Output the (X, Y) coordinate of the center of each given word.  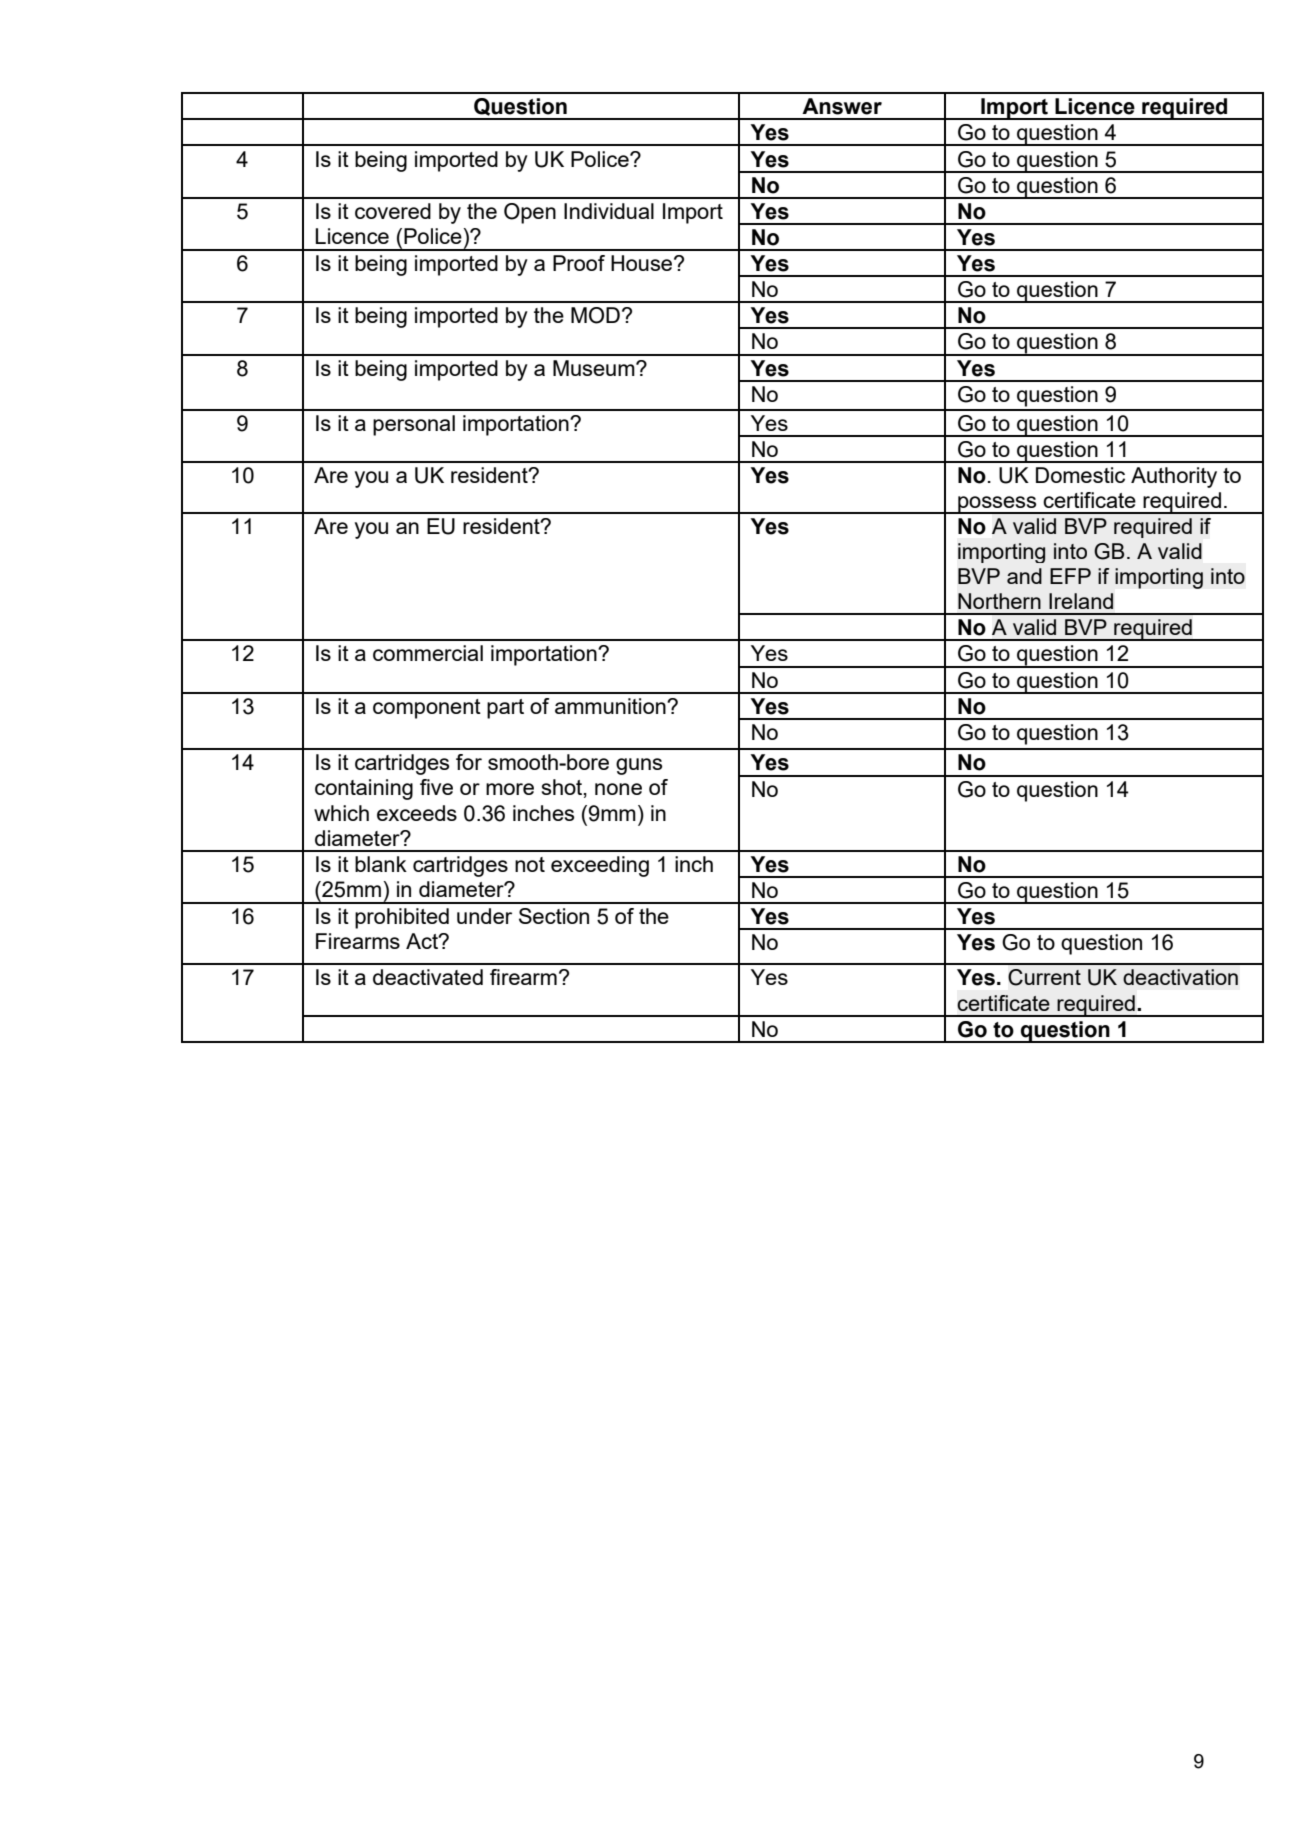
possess (997, 505)
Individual (609, 211)
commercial (428, 653)
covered (393, 211)
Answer (842, 106)
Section (554, 916)
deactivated (428, 977)
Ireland (1081, 601)
